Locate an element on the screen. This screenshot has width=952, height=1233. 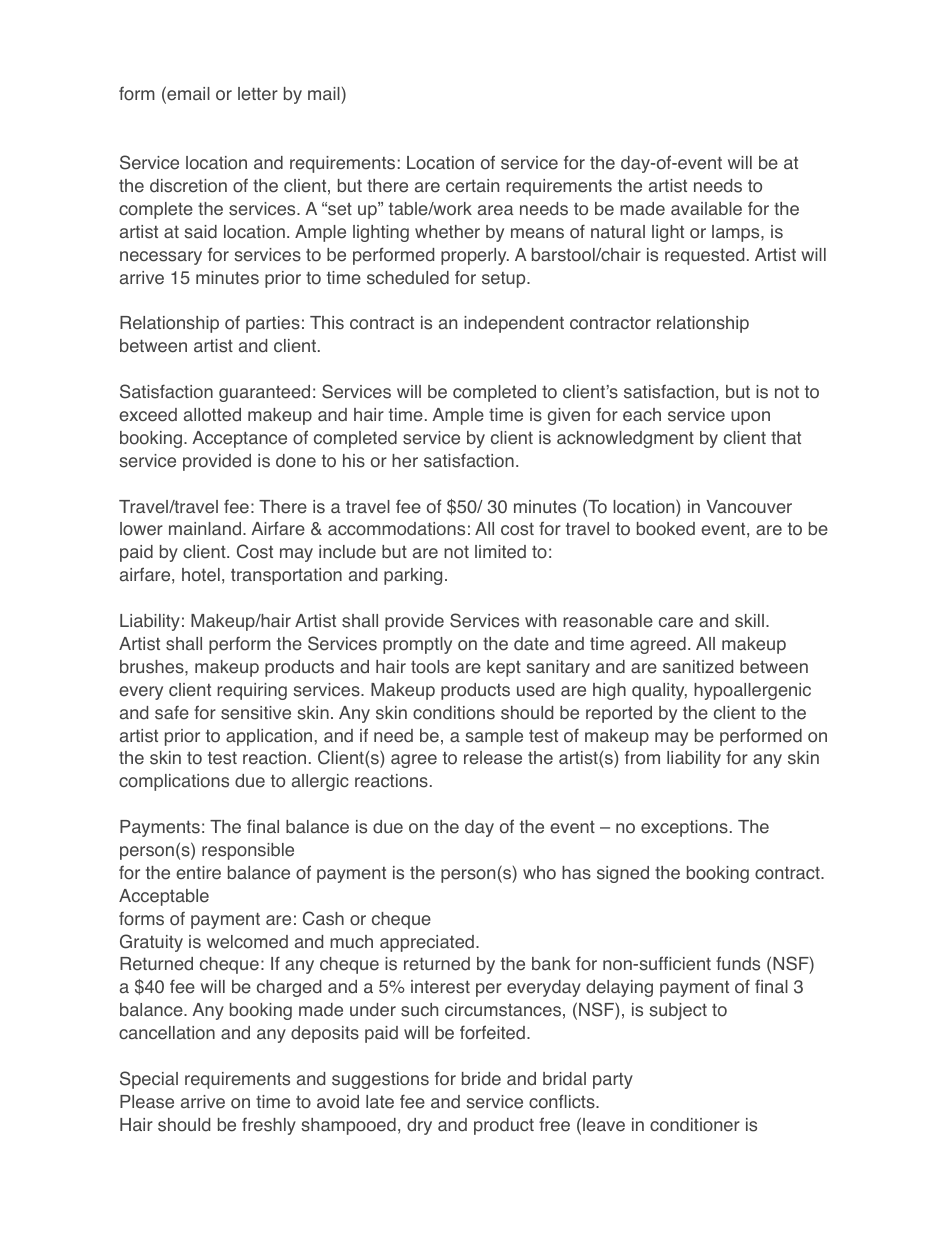
hypoallergenic is located at coordinates (752, 691).
